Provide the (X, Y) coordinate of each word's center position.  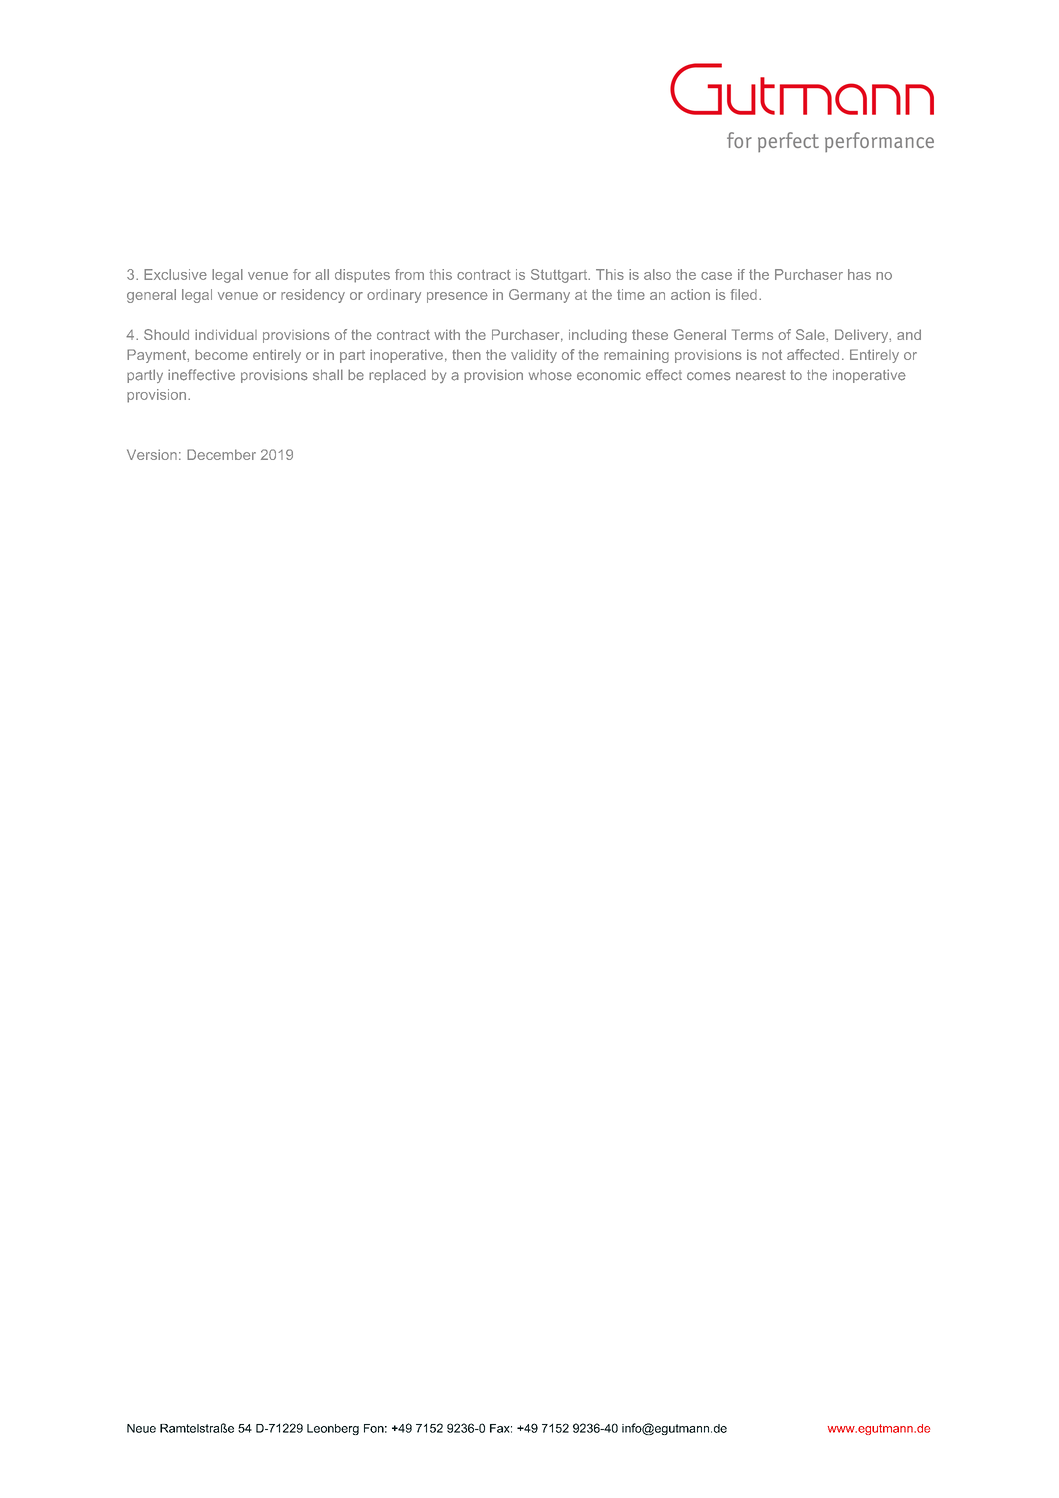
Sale (811, 334)
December (221, 454)
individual (226, 334)
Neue (141, 1428)
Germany (539, 296)
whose (550, 375)
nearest (761, 375)
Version (152, 454)
